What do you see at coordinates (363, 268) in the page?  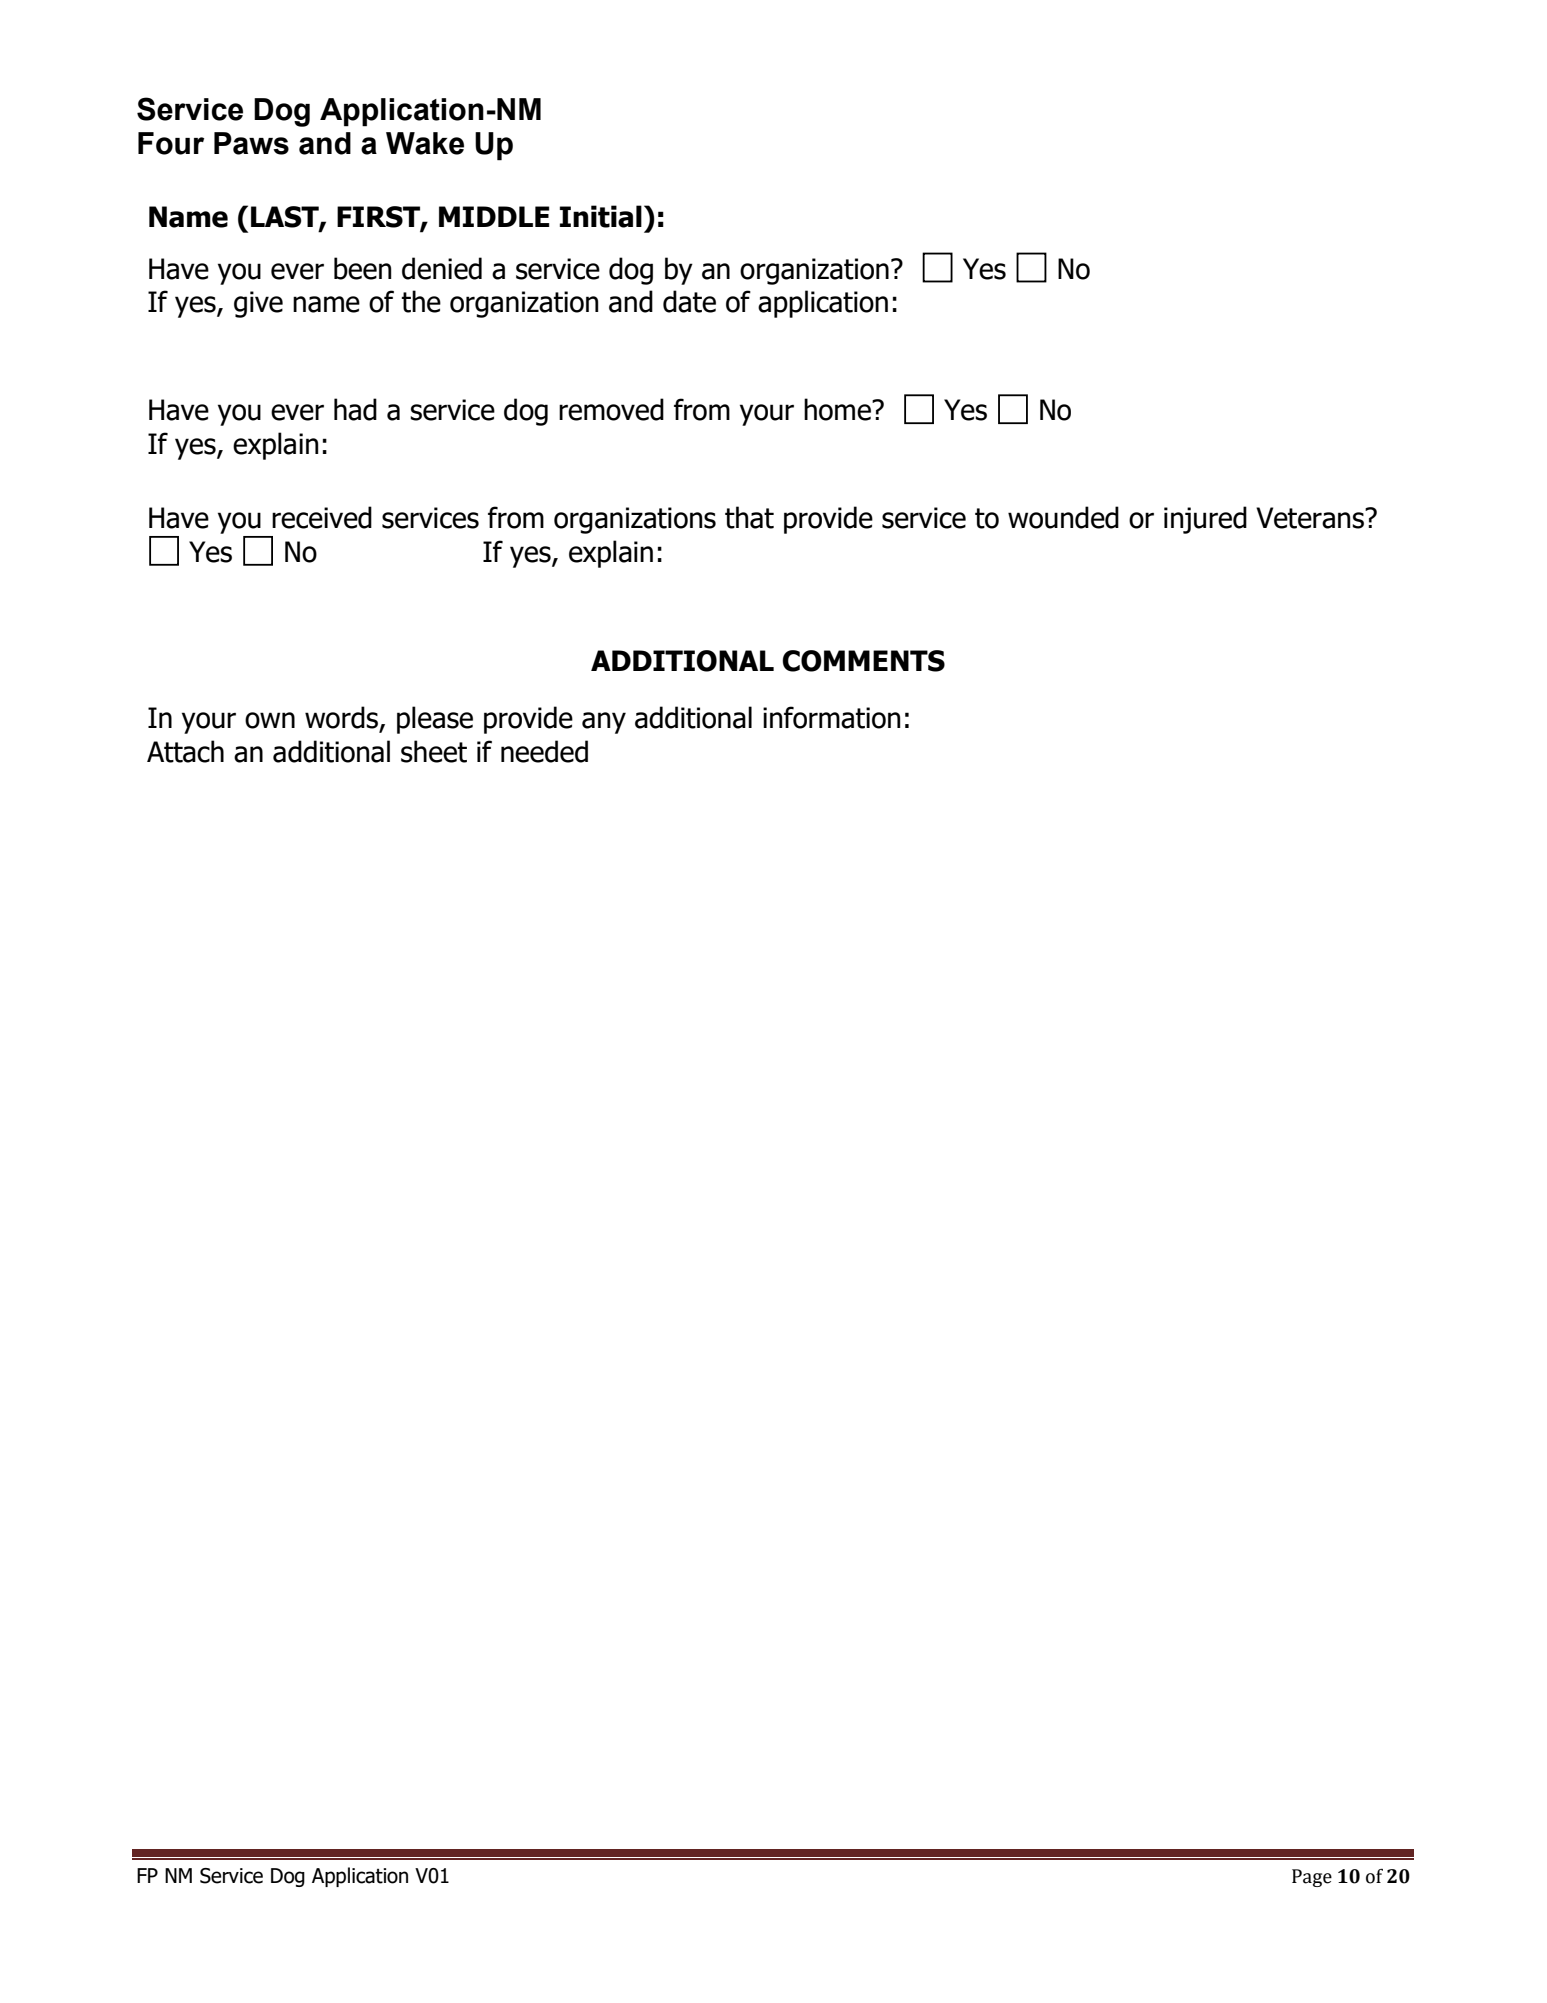 I see `been` at bounding box center [363, 268].
